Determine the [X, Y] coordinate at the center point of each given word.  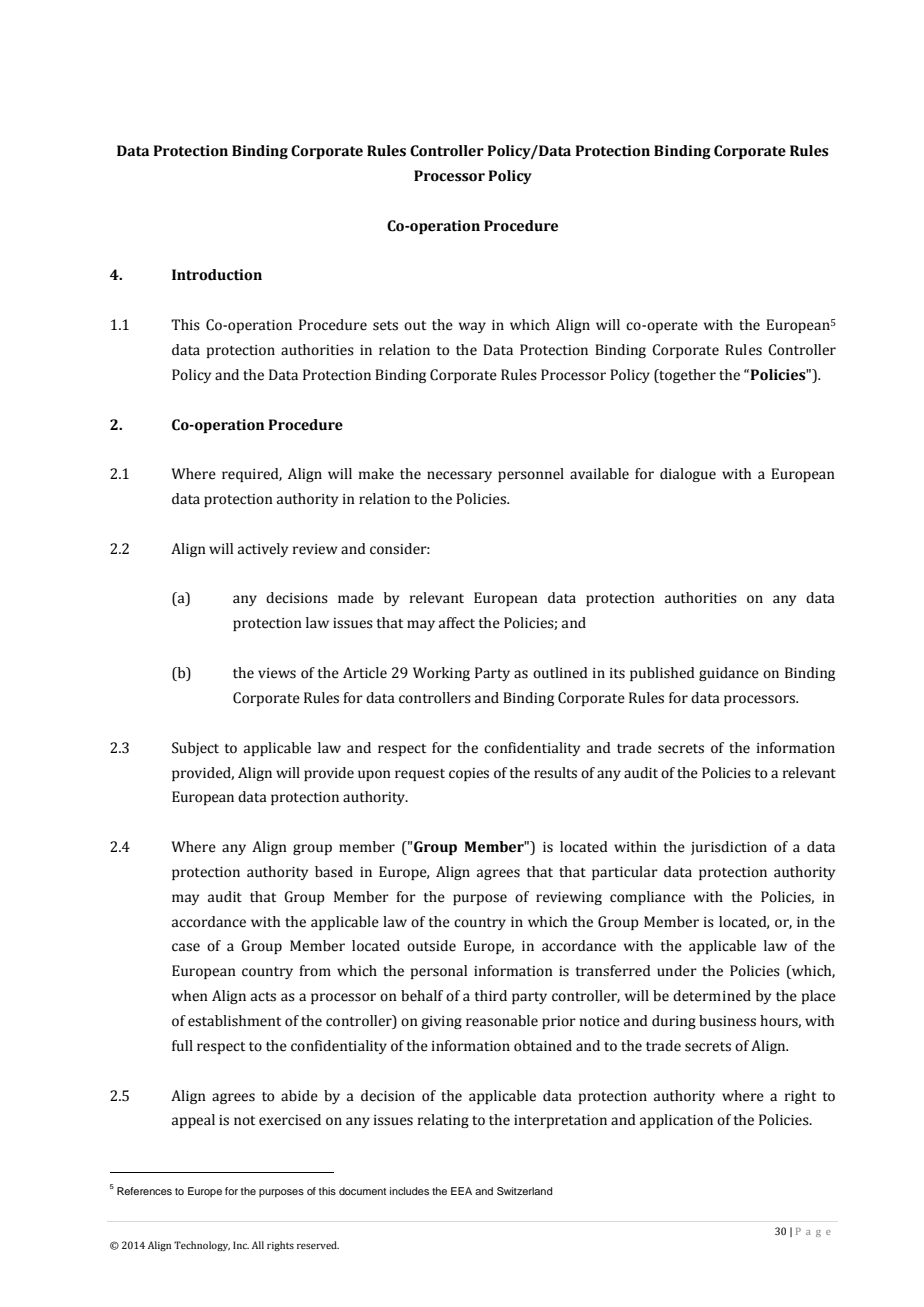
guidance [729, 674]
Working [441, 674]
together [686, 376]
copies [469, 774]
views [277, 673]
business [727, 1021]
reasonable [502, 1021]
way [472, 327]
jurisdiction [729, 848]
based [334, 872]
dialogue [688, 475]
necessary [459, 476]
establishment [234, 1021]
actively [263, 550]
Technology [202, 1246]
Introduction [217, 275]
